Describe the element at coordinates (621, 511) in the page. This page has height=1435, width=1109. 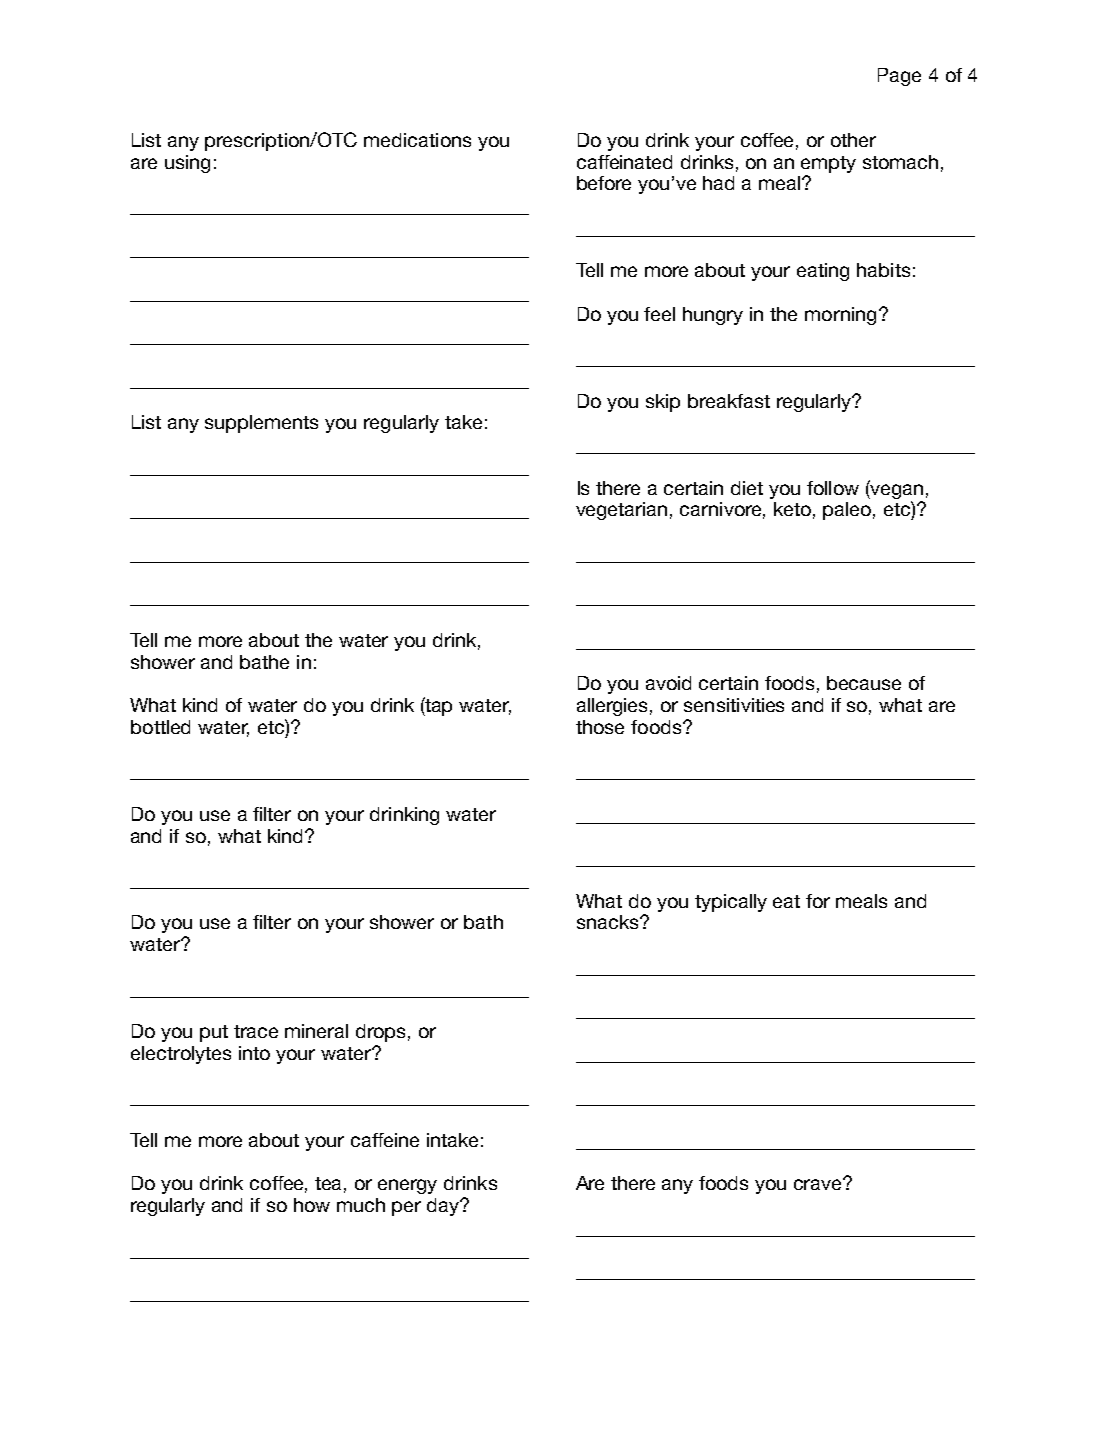
I see `vegetarian` at that location.
